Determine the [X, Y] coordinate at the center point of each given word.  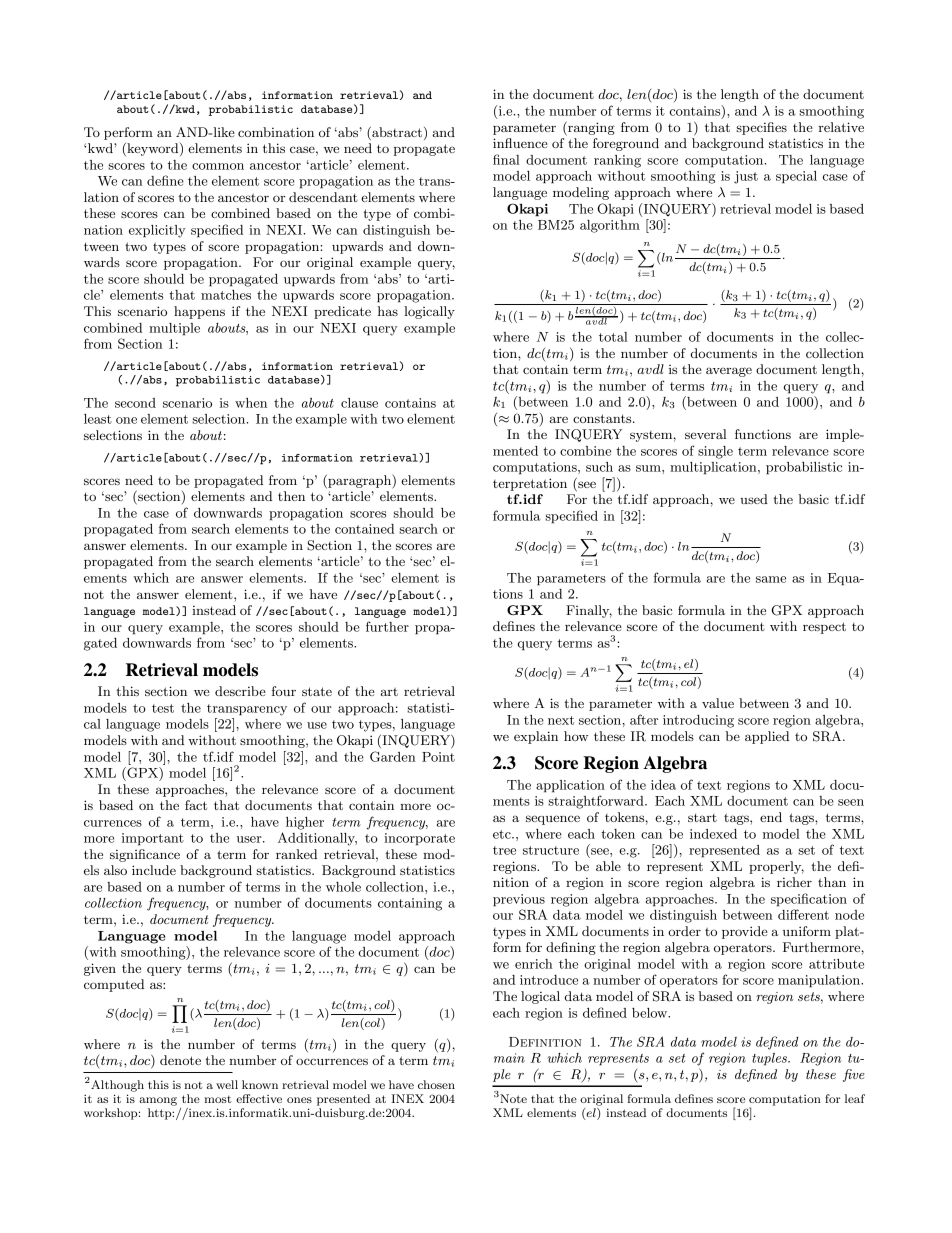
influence [520, 143]
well [227, 1084]
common [218, 166]
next [561, 720]
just [746, 177]
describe [240, 691]
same [771, 579]
